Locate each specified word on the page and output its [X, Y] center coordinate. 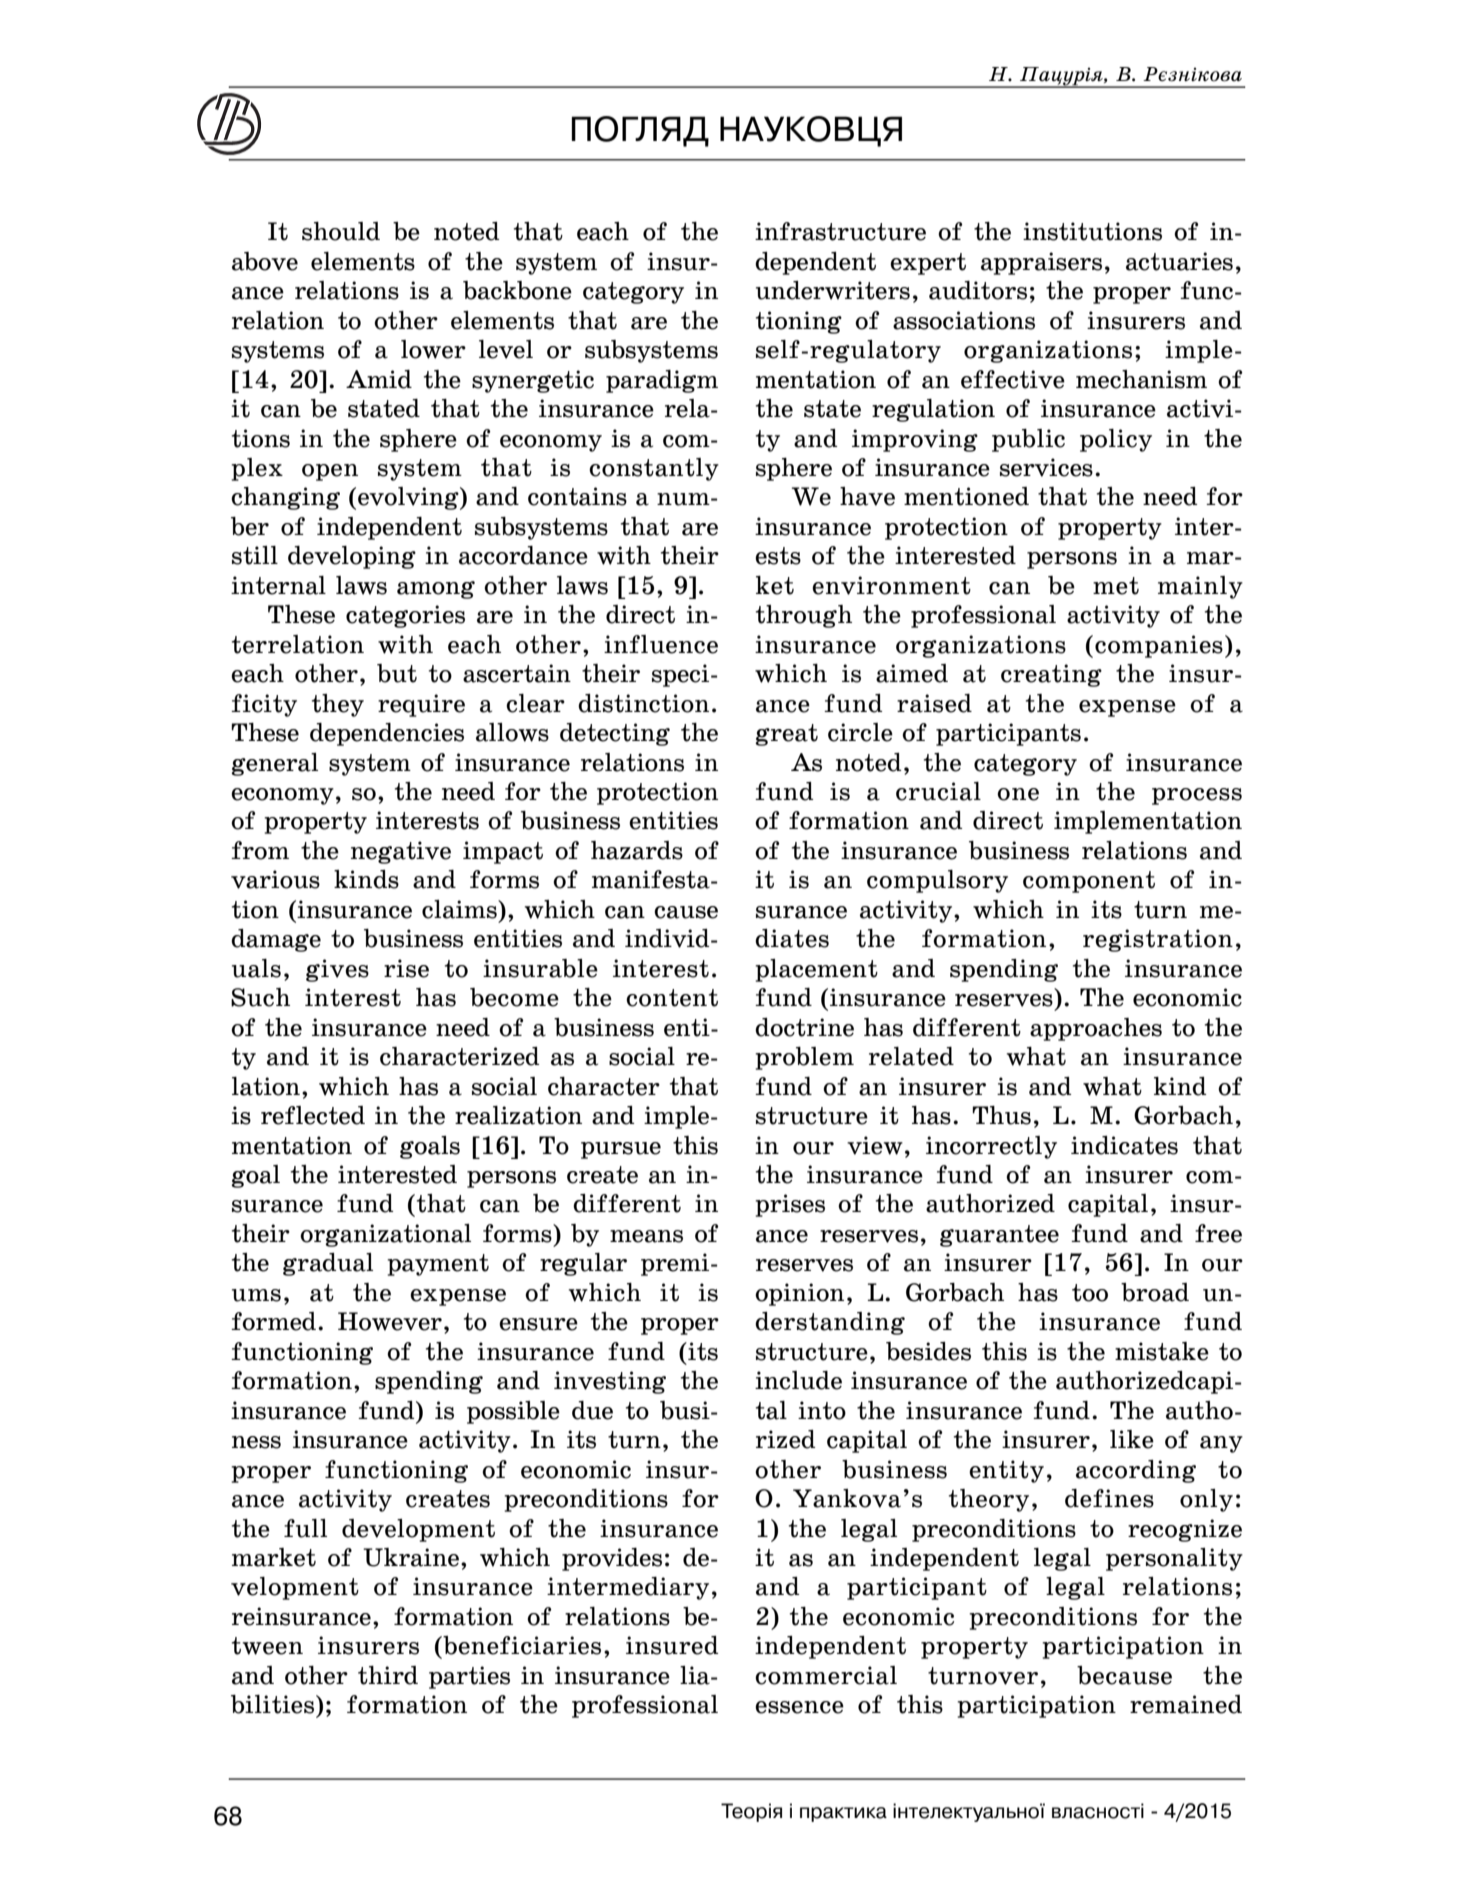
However [390, 1321]
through [804, 616]
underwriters [833, 290]
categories [405, 616]
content [672, 998]
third [388, 1675]
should [341, 231]
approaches [1096, 1029]
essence [799, 1707]
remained [1186, 1704]
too [1090, 1293]
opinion [799, 1294]
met [1116, 586]
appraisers [1041, 263]
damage [276, 940]
